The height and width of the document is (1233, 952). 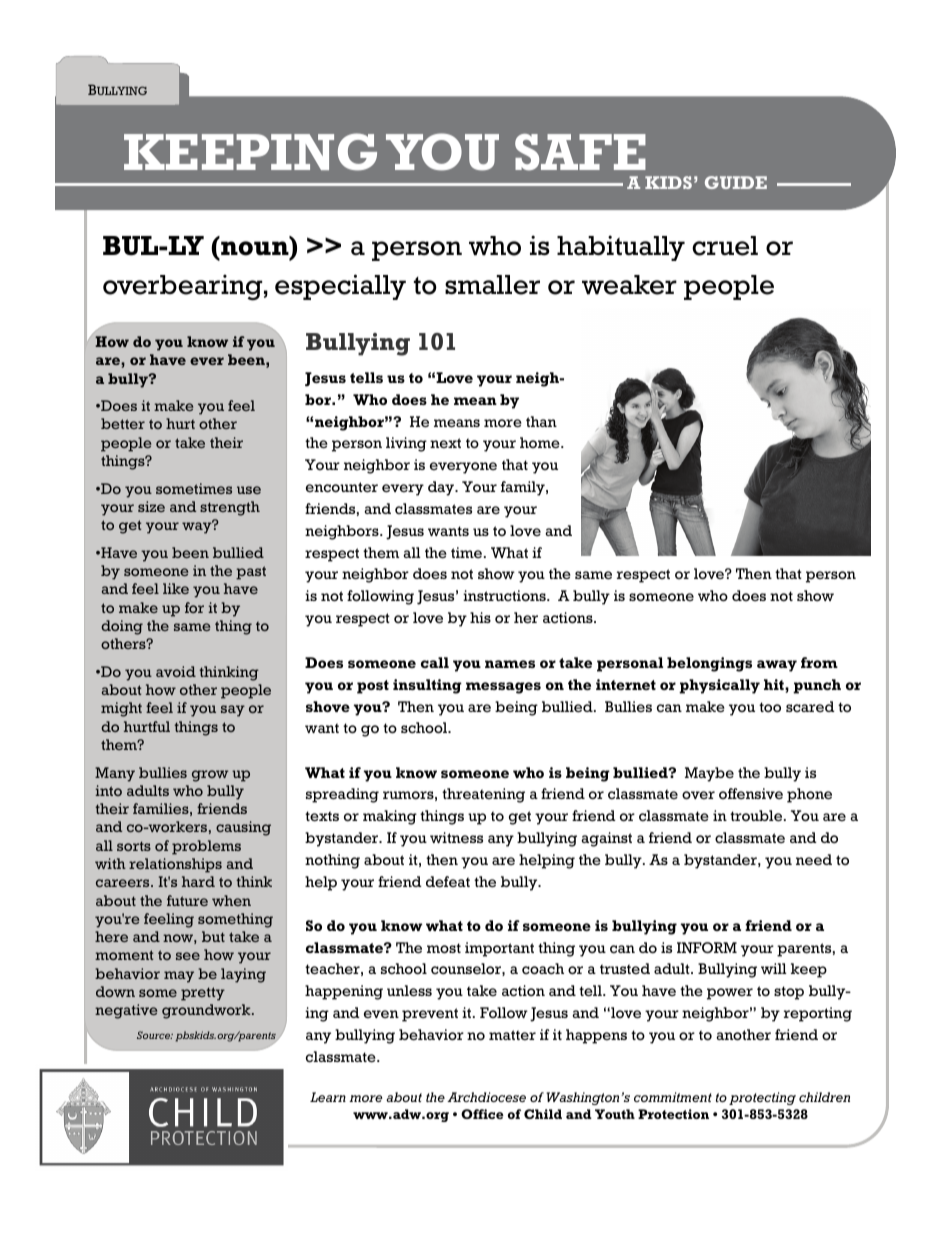 I want to click on avoid, so click(x=176, y=671).
